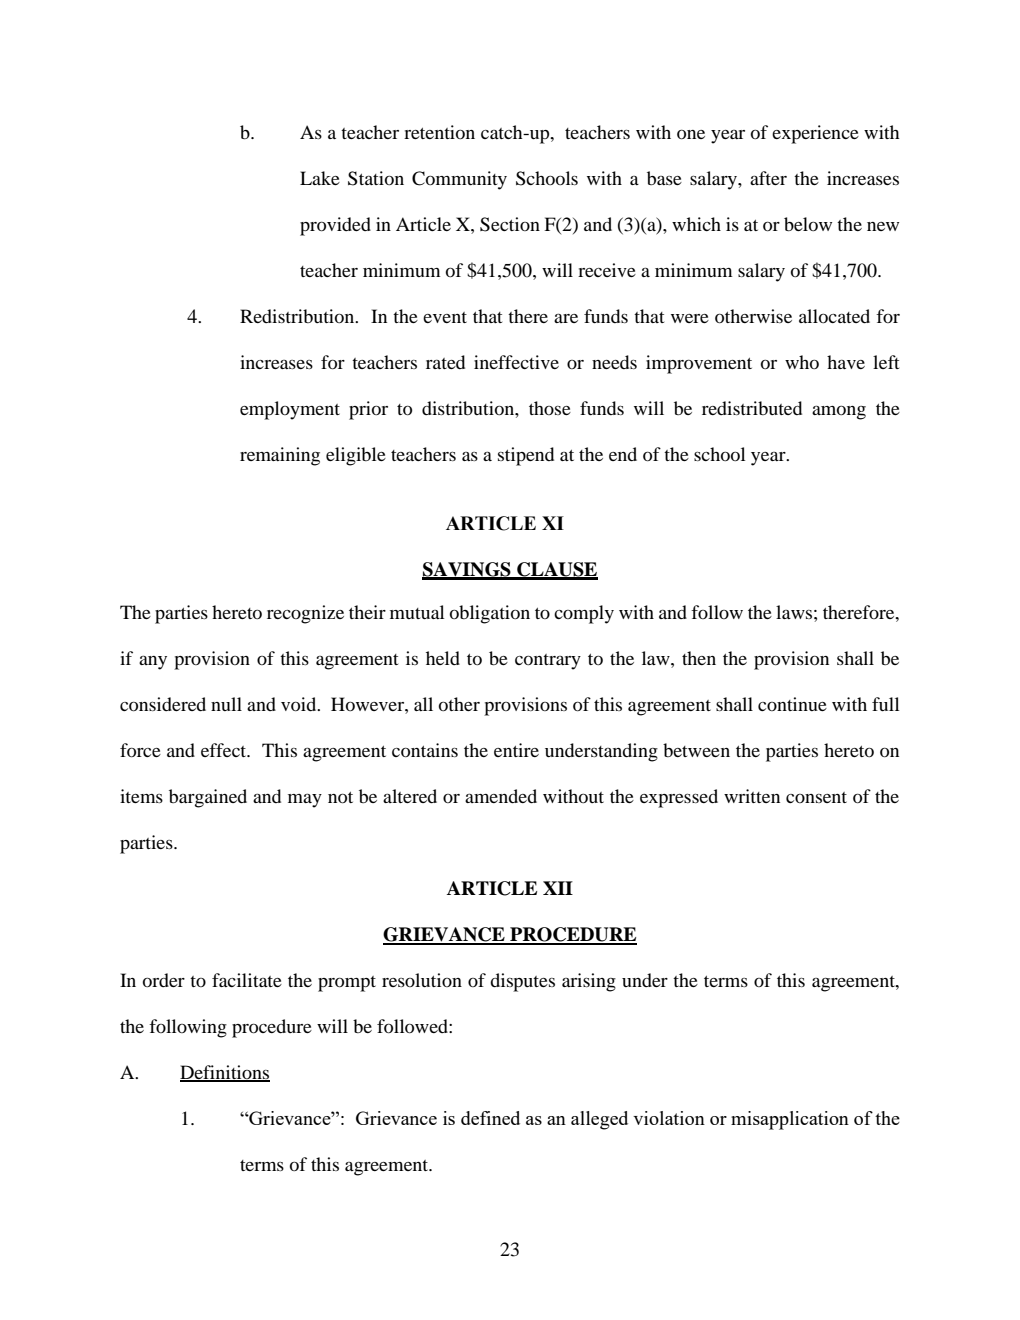 This page has height=1320, width=1020. Describe the element at coordinates (459, 180) in the page. I see `Community` at that location.
